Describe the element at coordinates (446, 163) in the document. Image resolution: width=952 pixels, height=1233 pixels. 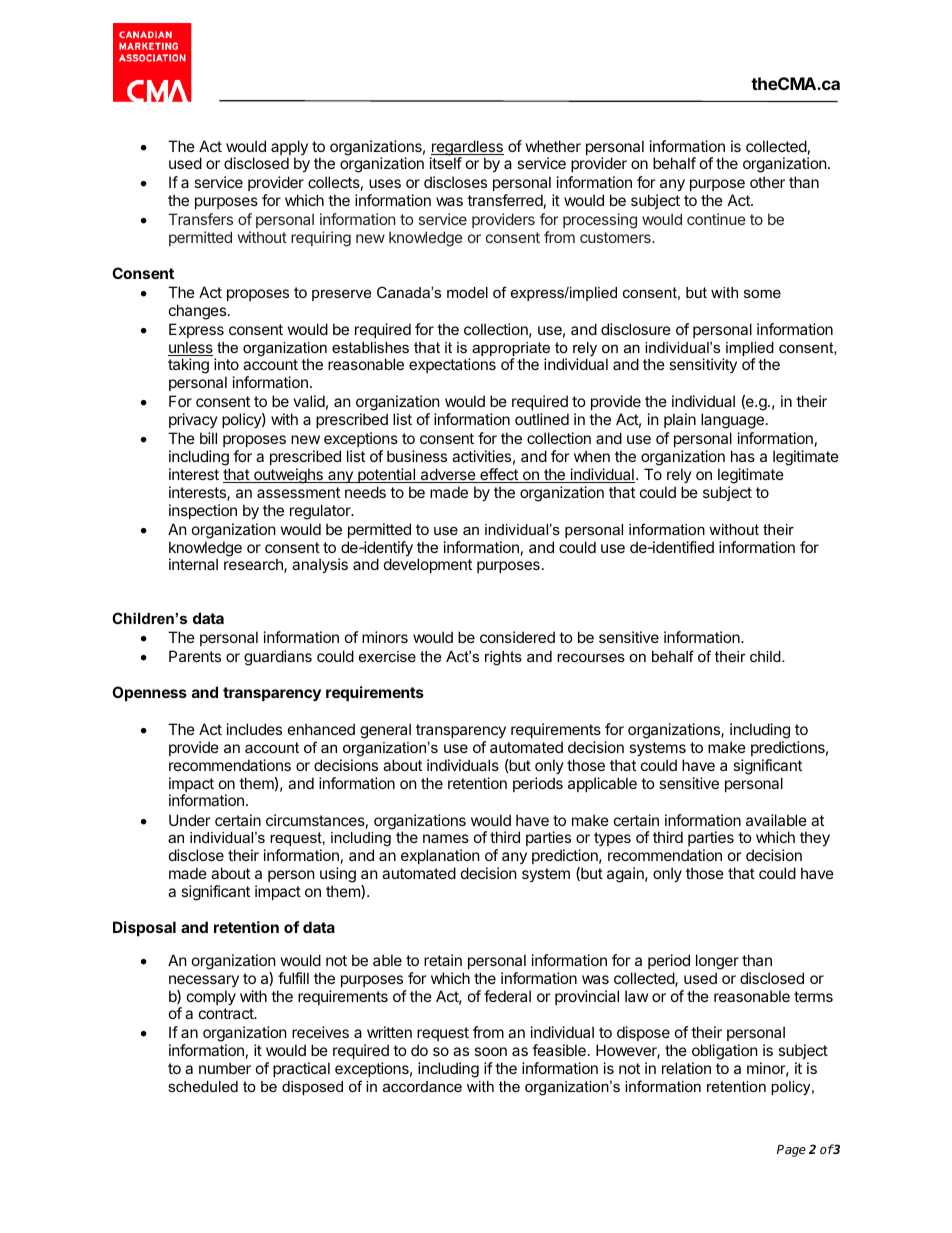
I see `itself` at that location.
